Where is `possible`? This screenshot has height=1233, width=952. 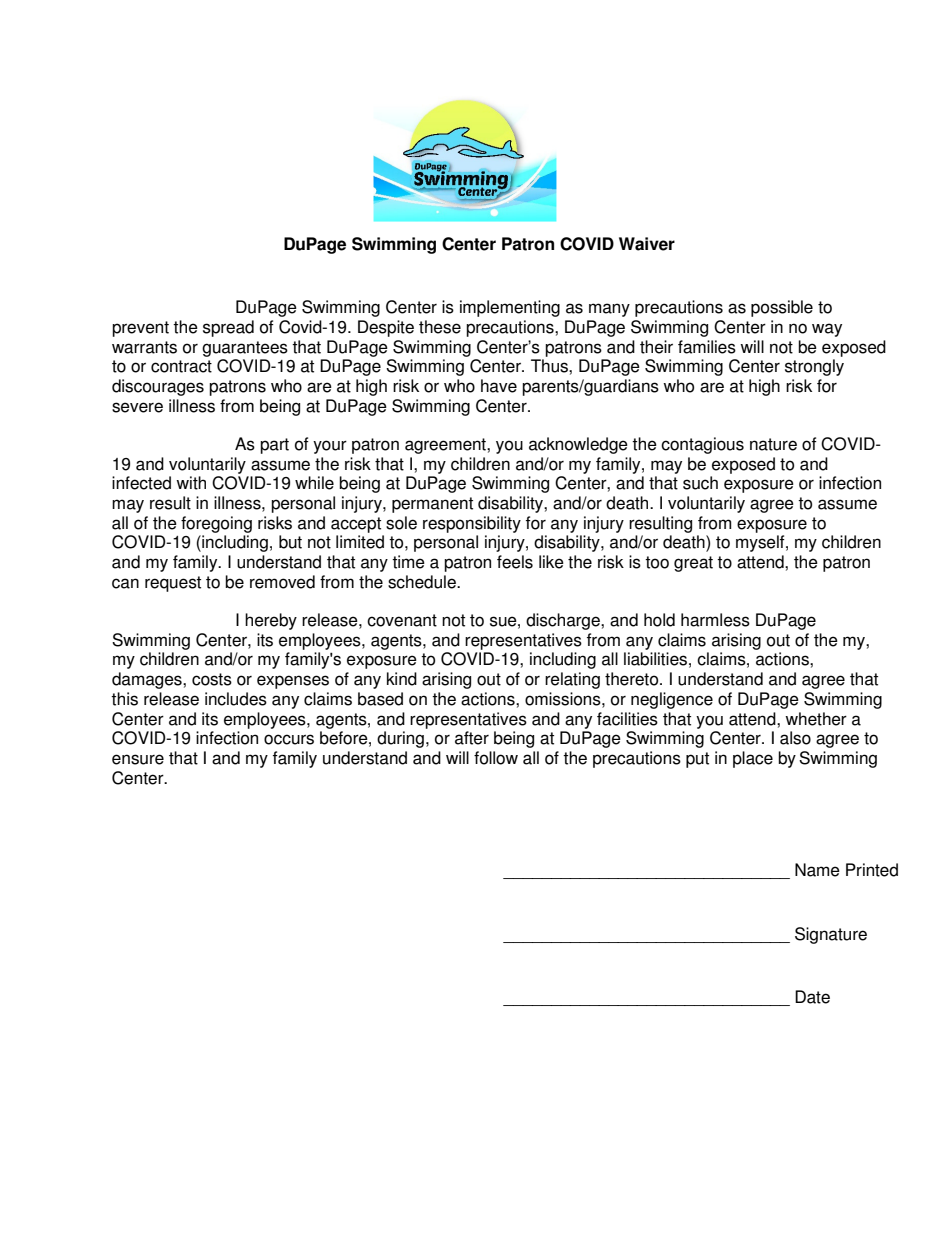
possible is located at coordinates (782, 308).
